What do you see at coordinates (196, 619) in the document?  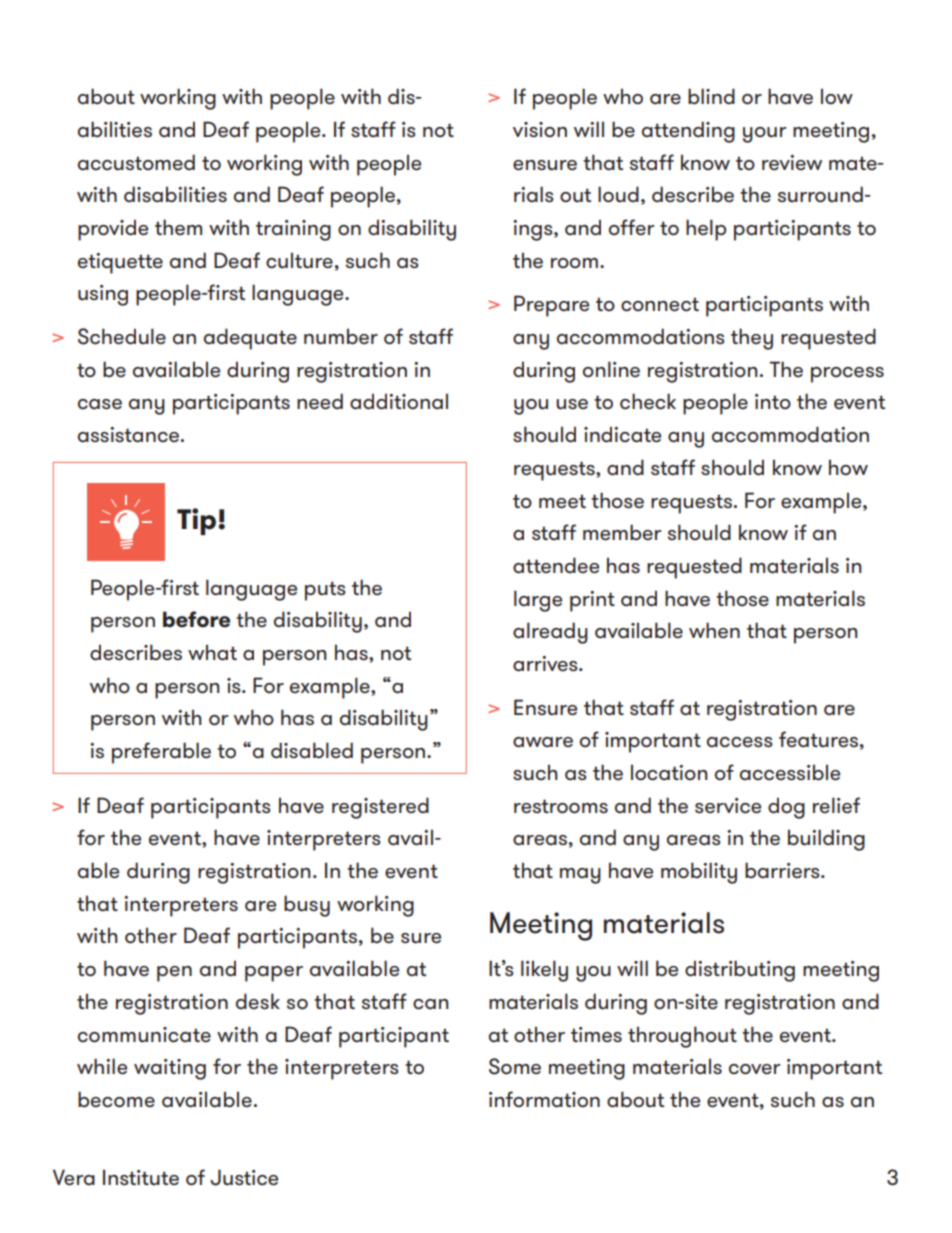 I see `before` at bounding box center [196, 619].
